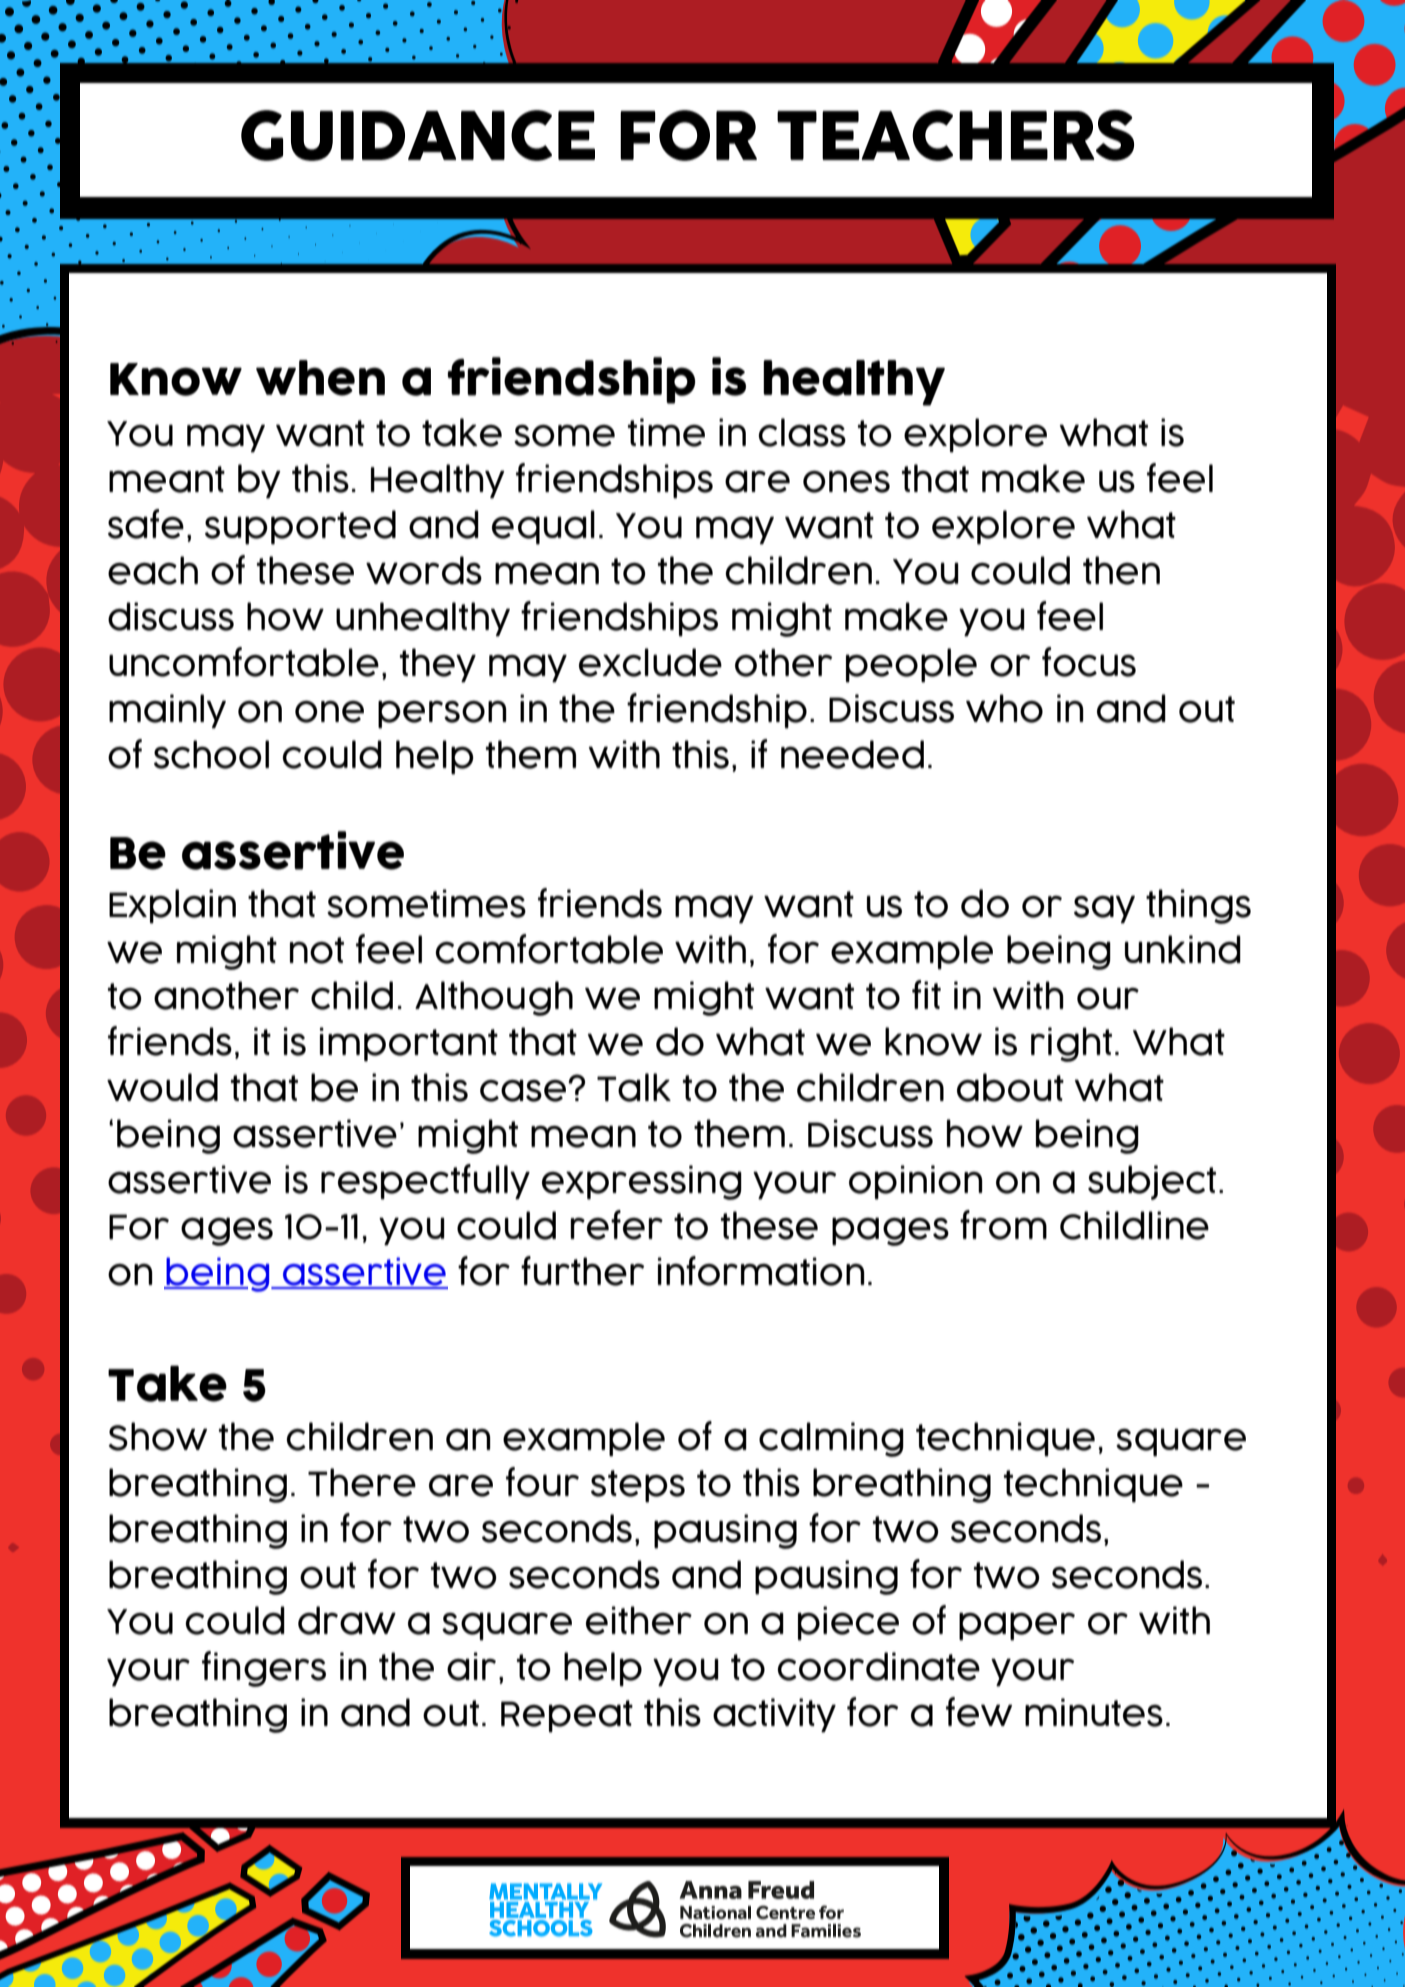 This image has width=1405, height=1987. Describe the element at coordinates (846, 482) in the image. I see `ones` at that location.
